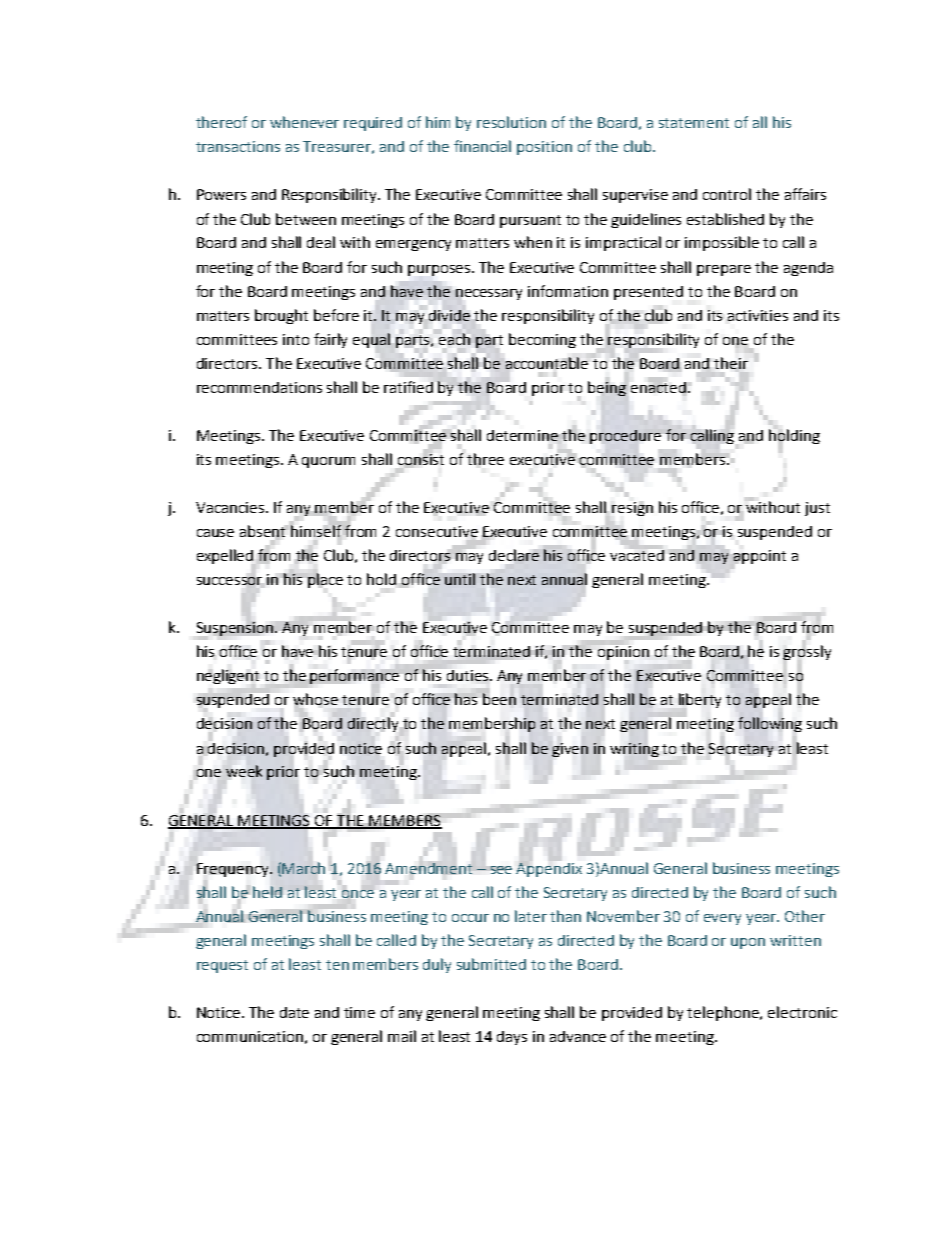 The height and width of the image is (1233, 952). What do you see at coordinates (802, 1012) in the image?
I see `electronic` at bounding box center [802, 1012].
